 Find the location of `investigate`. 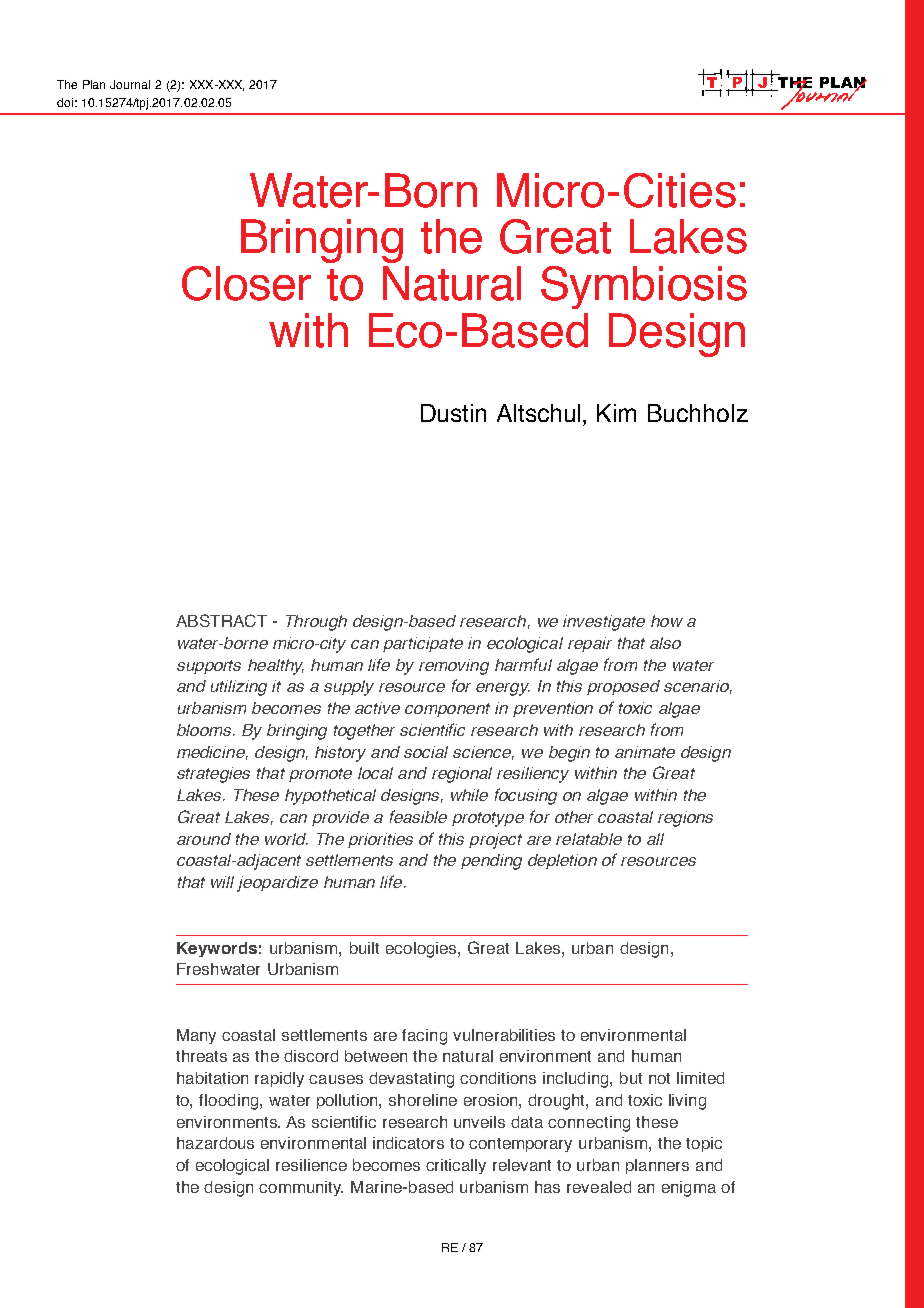

investigate is located at coordinates (604, 623).
